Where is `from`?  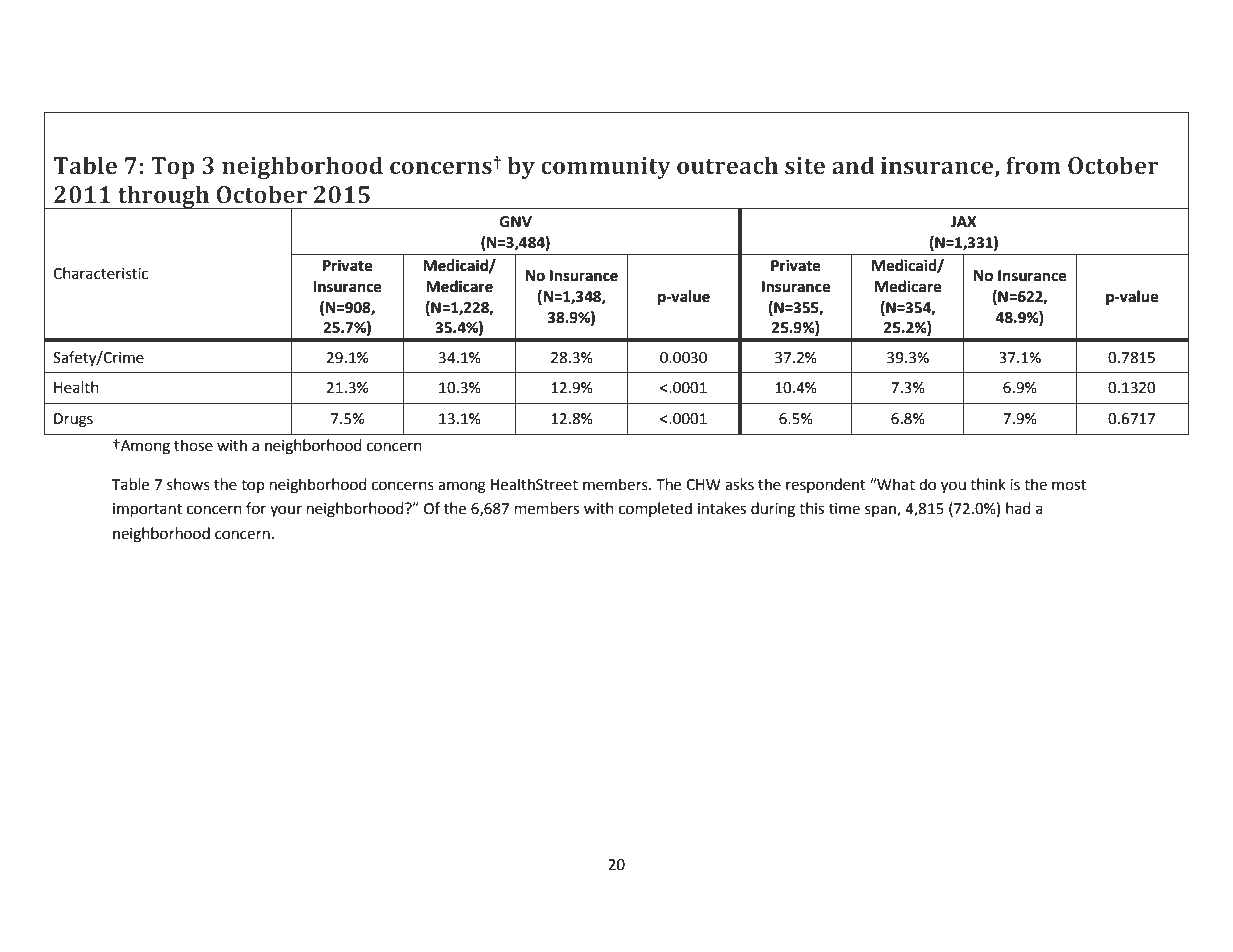
from is located at coordinates (1033, 165).
